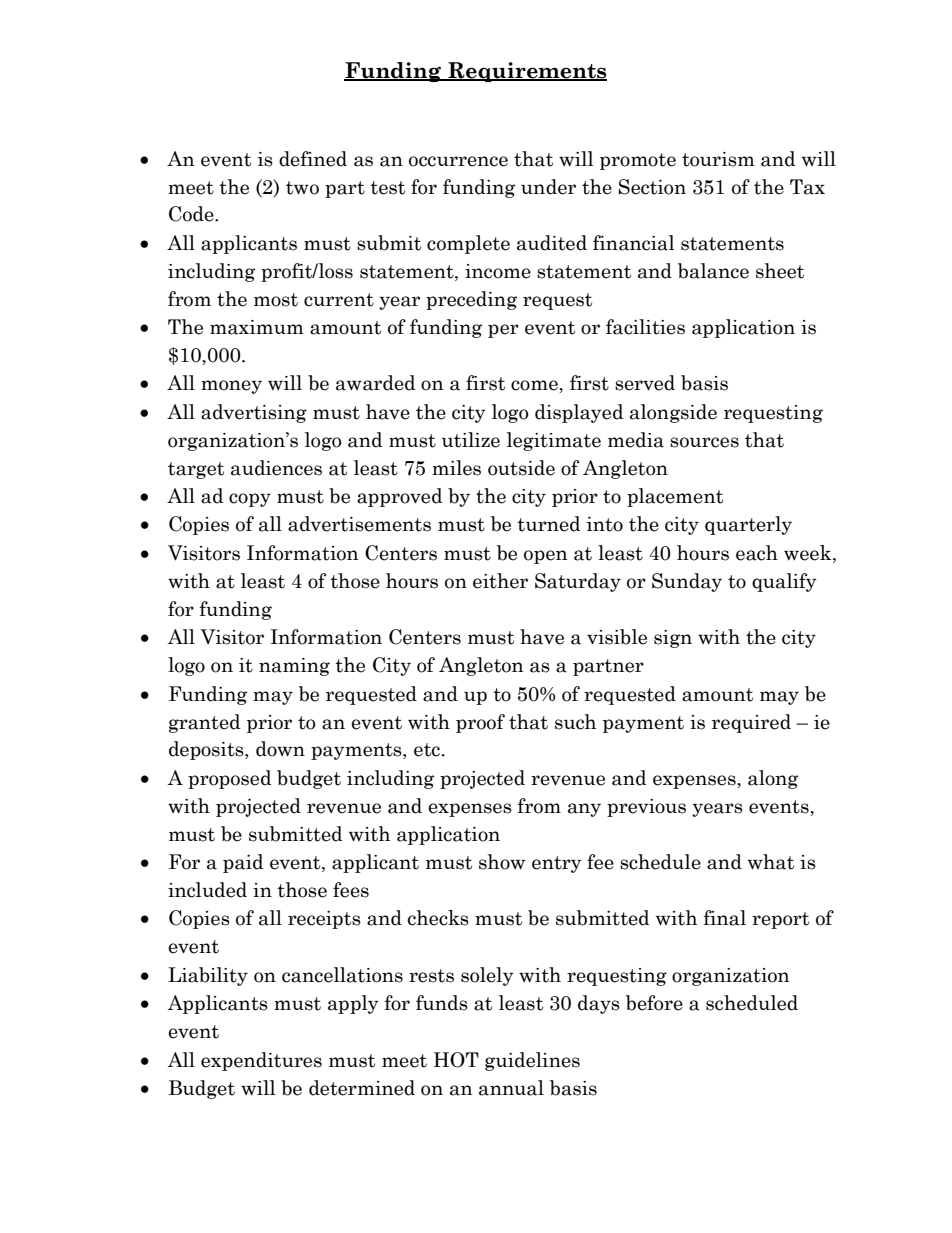 The image size is (952, 1233). Describe the element at coordinates (254, 413) in the document. I see `advertising` at that location.
